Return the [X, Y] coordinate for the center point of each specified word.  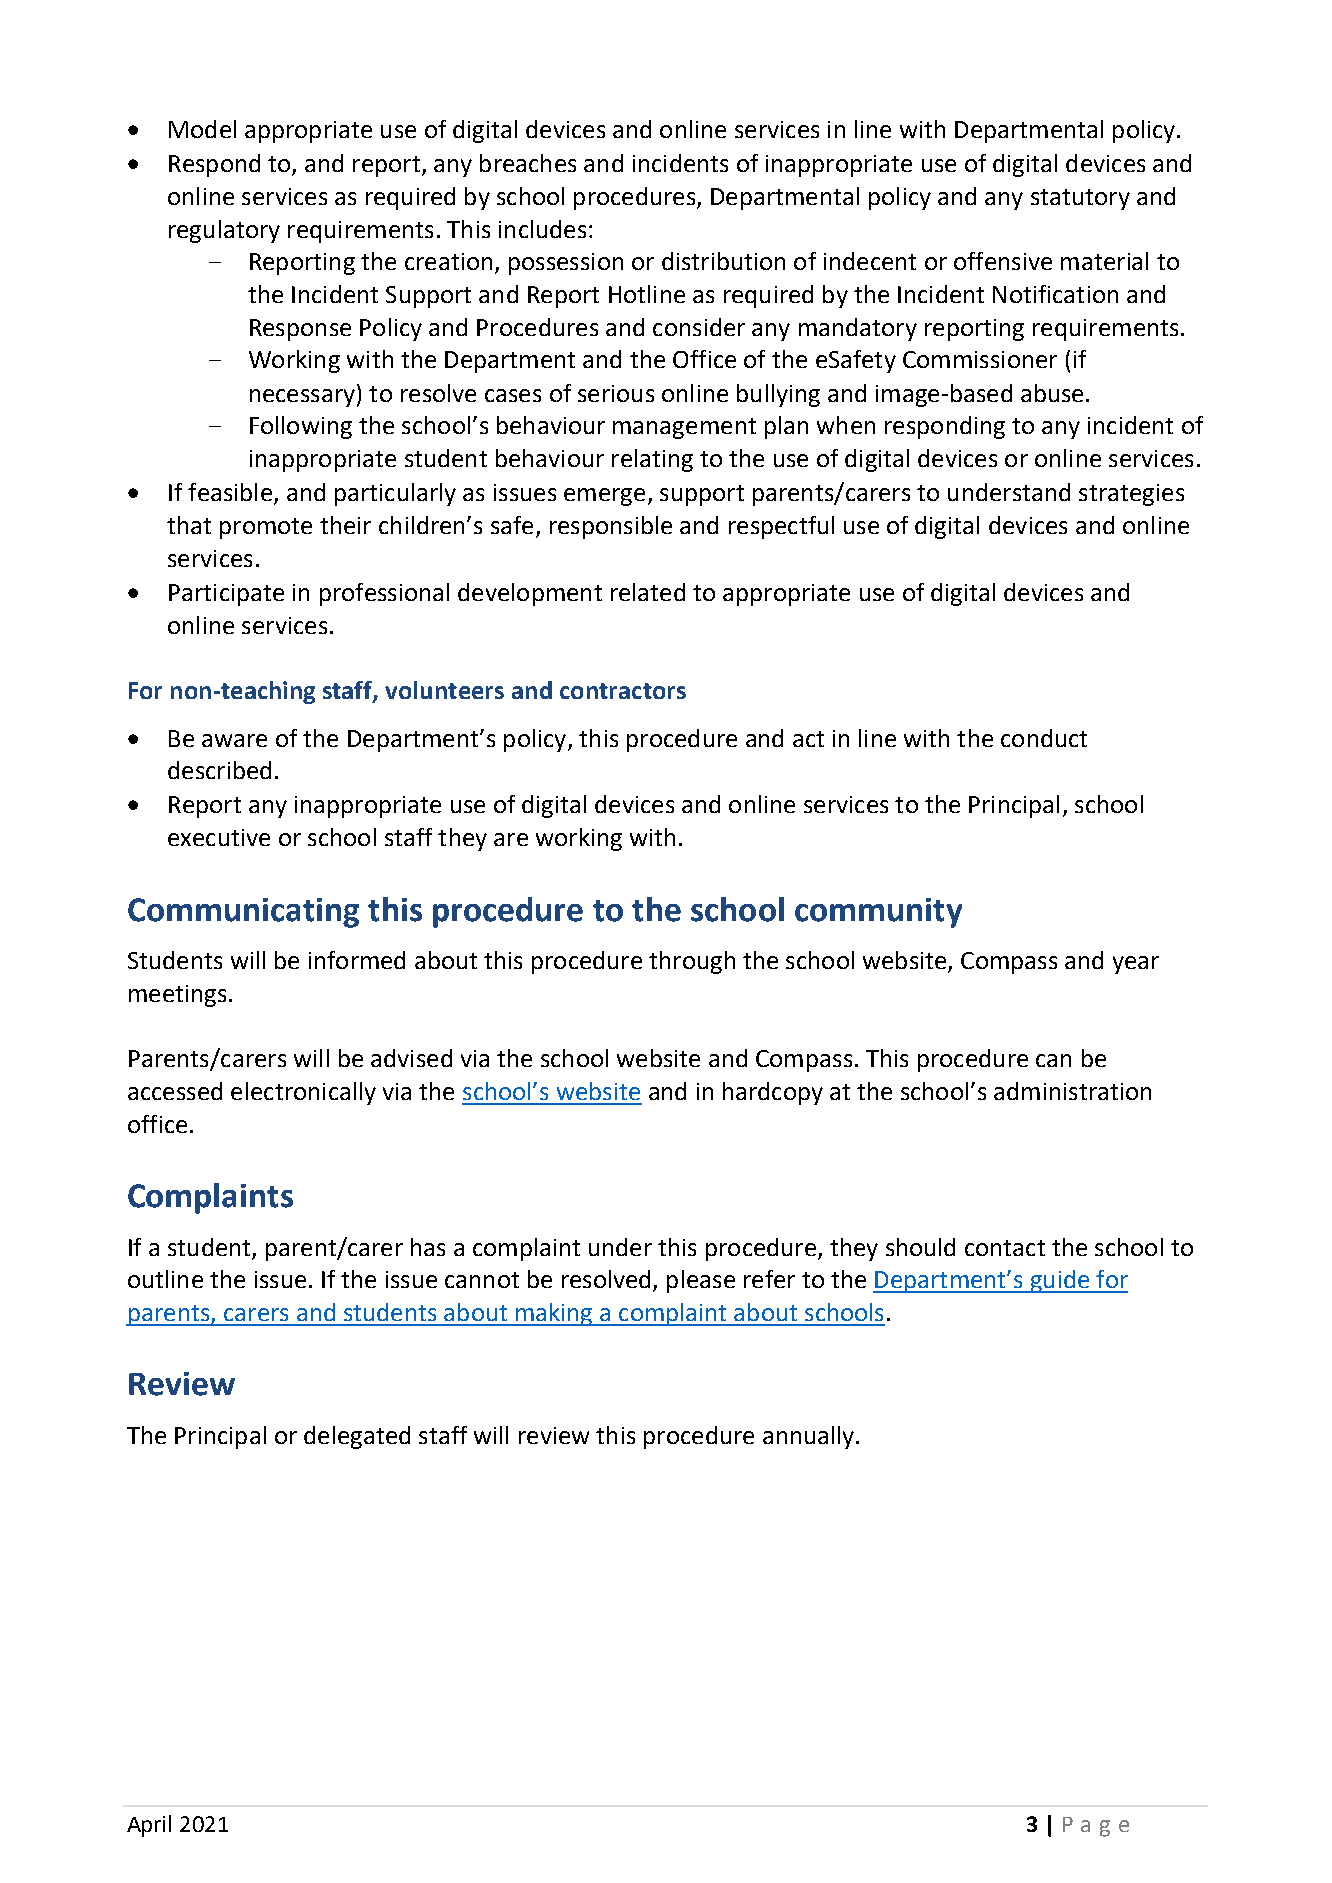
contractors [623, 691]
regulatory [224, 231]
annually [808, 1437]
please [701, 1281]
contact [1005, 1248]
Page [1096, 1827]
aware [234, 740]
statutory [1080, 199]
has [428, 1247]
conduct [1044, 738]
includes [542, 229]
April [149, 1826]
